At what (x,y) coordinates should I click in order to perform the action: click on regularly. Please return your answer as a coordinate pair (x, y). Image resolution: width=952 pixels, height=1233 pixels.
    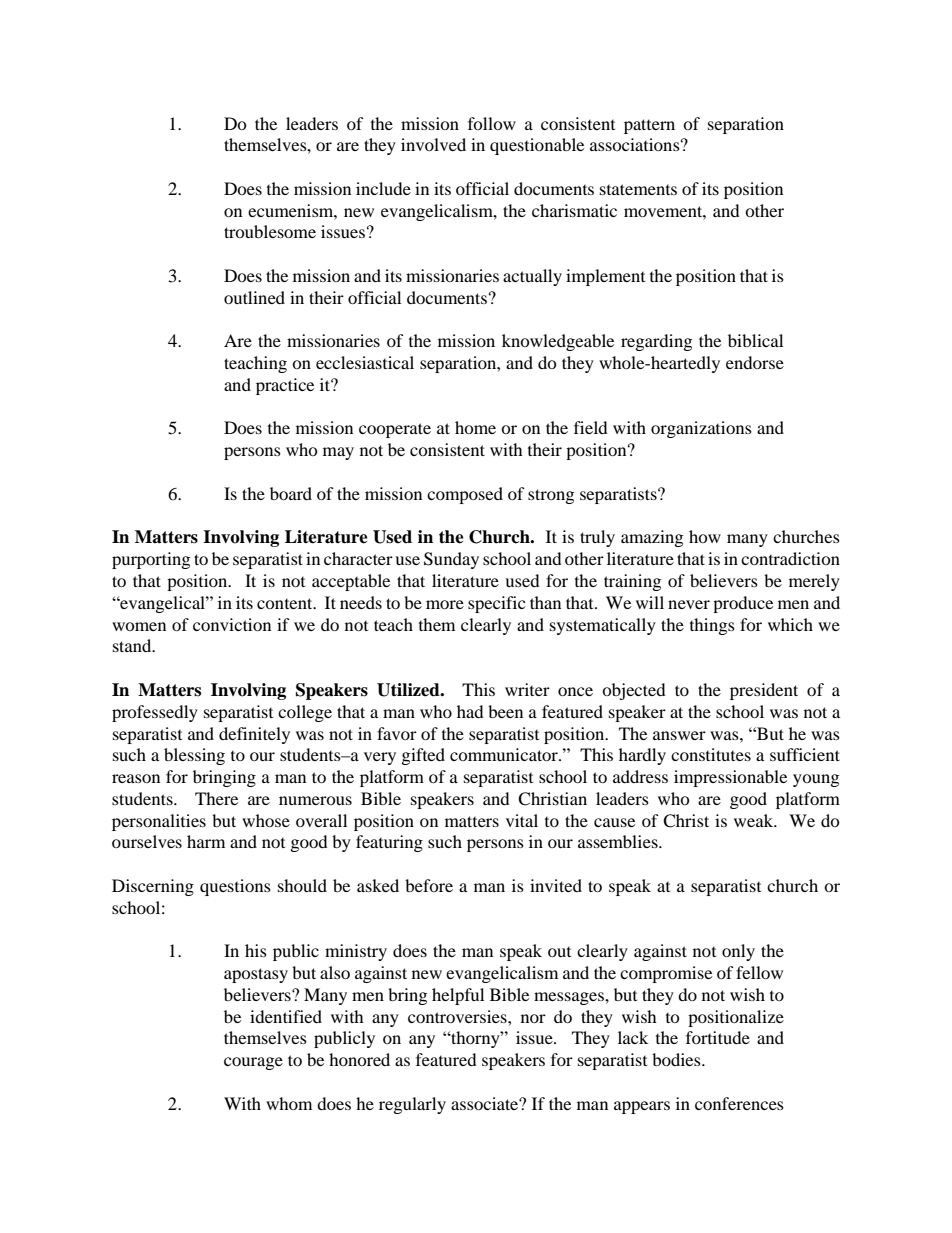
    Looking at the image, I should click on (412, 1105).
